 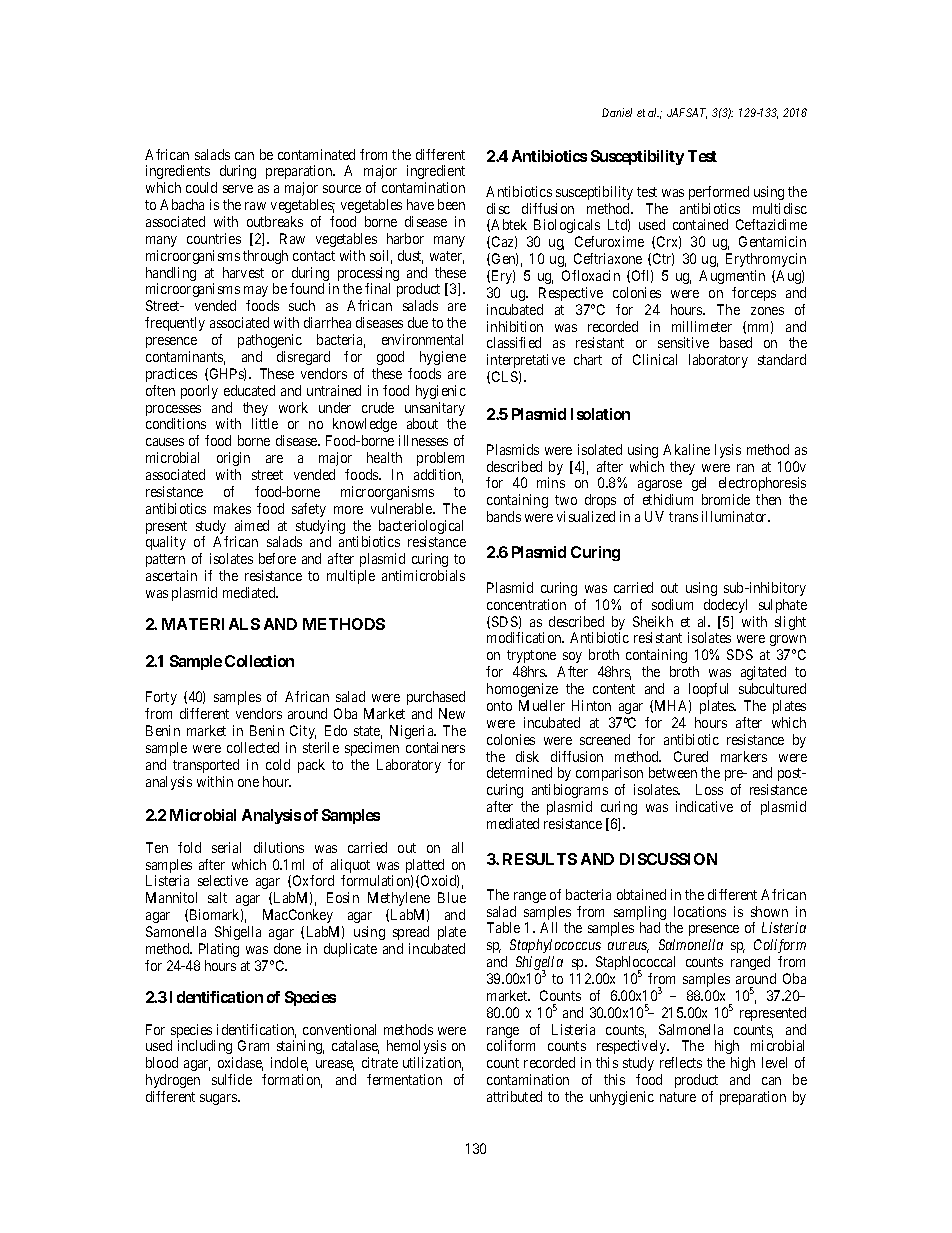 I want to click on sodium, so click(x=672, y=604).
